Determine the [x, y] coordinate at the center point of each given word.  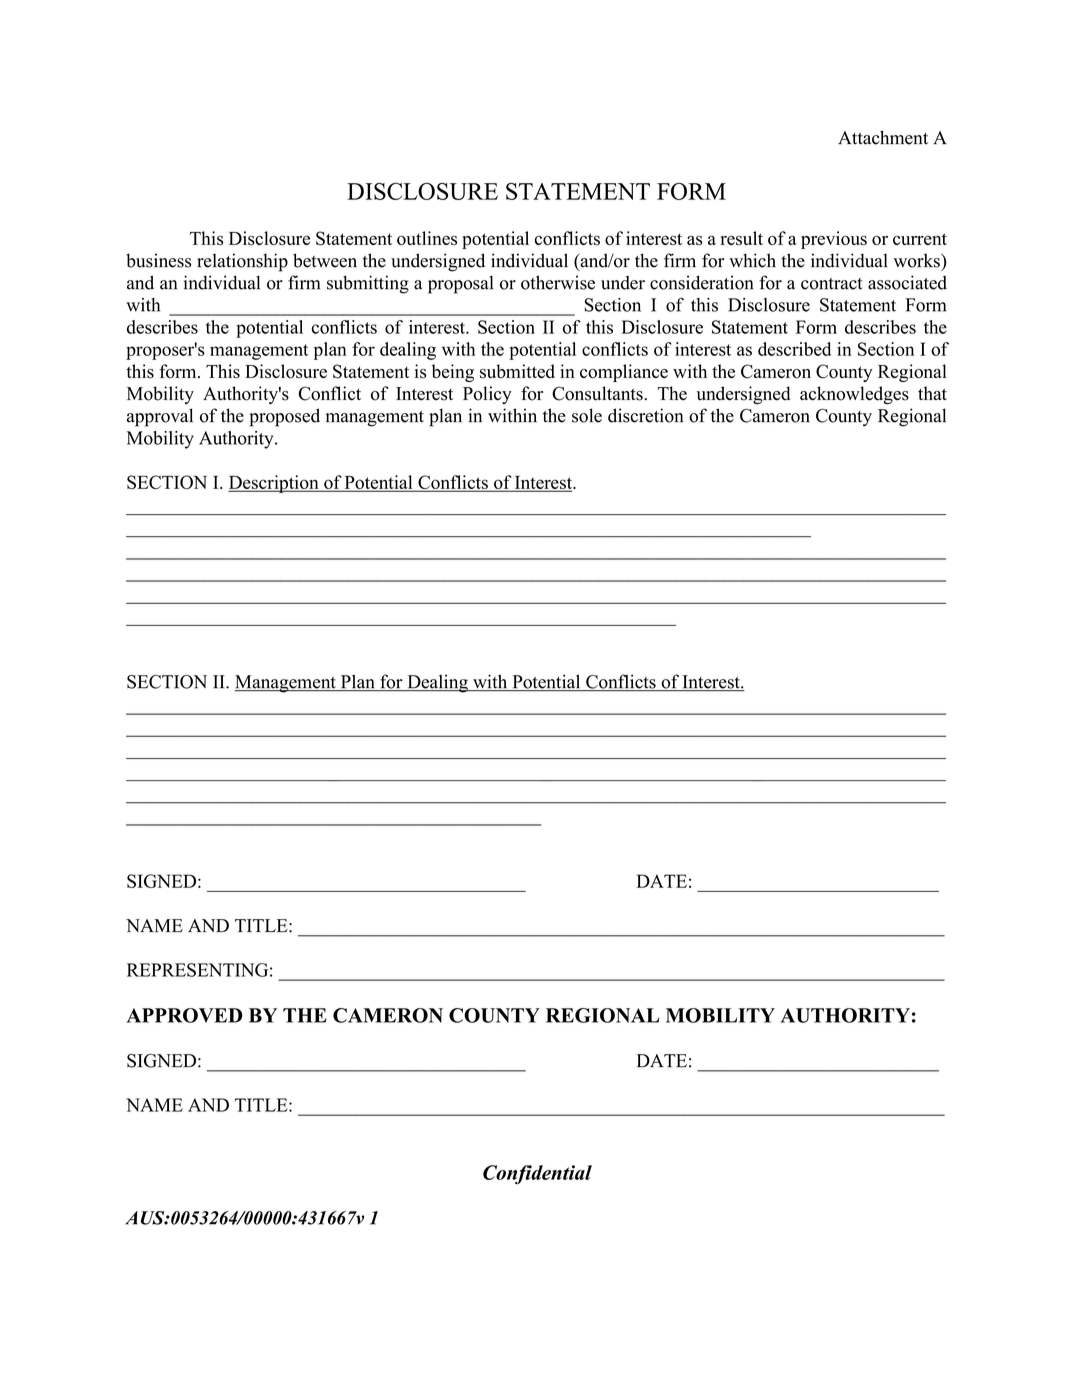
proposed [284, 417]
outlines [427, 238]
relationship [242, 262]
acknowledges [854, 395]
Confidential [537, 1174]
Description [274, 484]
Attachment [883, 137]
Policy [487, 395]
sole [587, 415]
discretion [646, 415]
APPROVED [185, 1015]
